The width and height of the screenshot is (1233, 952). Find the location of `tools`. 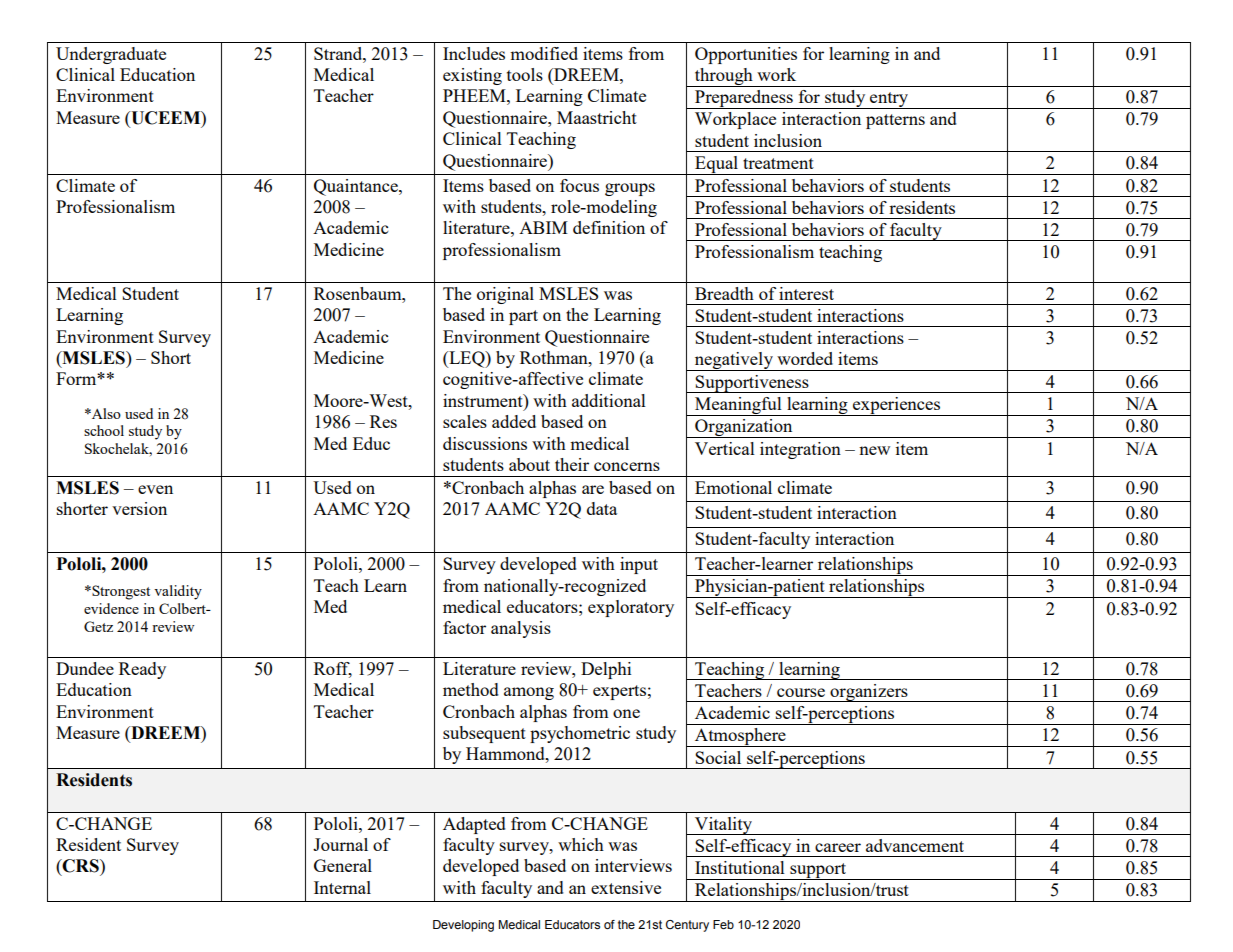

tools is located at coordinates (525, 74).
